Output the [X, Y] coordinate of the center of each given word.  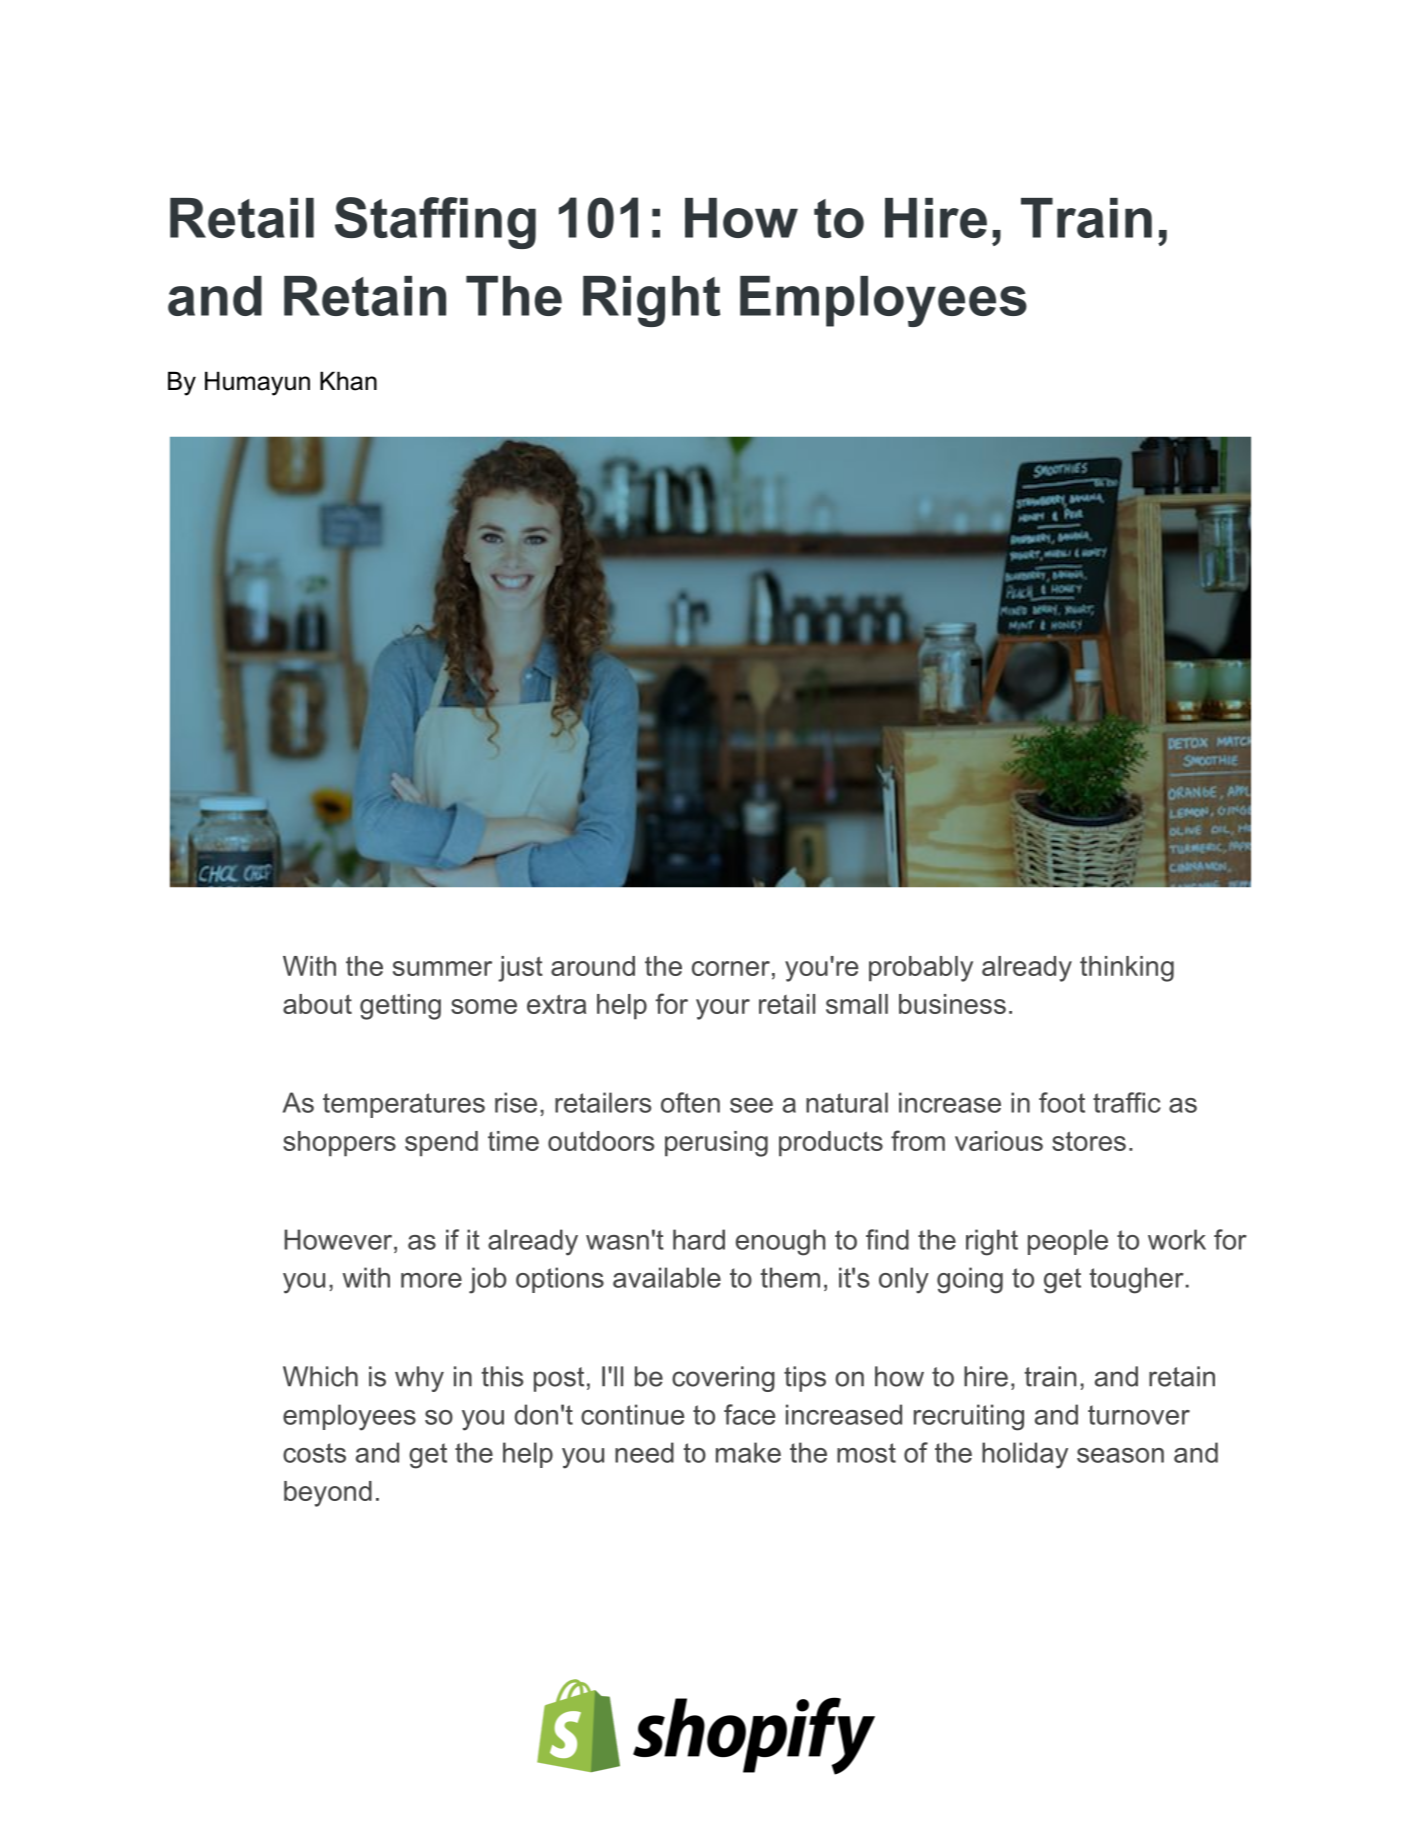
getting [400, 1007]
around [593, 966]
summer [442, 968]
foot [1062, 1102]
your [723, 1009]
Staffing [435, 223]
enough [781, 1242]
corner [731, 968]
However [339, 1239]
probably [921, 969]
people [1068, 1242]
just [520, 969]
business [952, 1004]
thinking [1127, 969]
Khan [348, 381]
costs [314, 1453]
